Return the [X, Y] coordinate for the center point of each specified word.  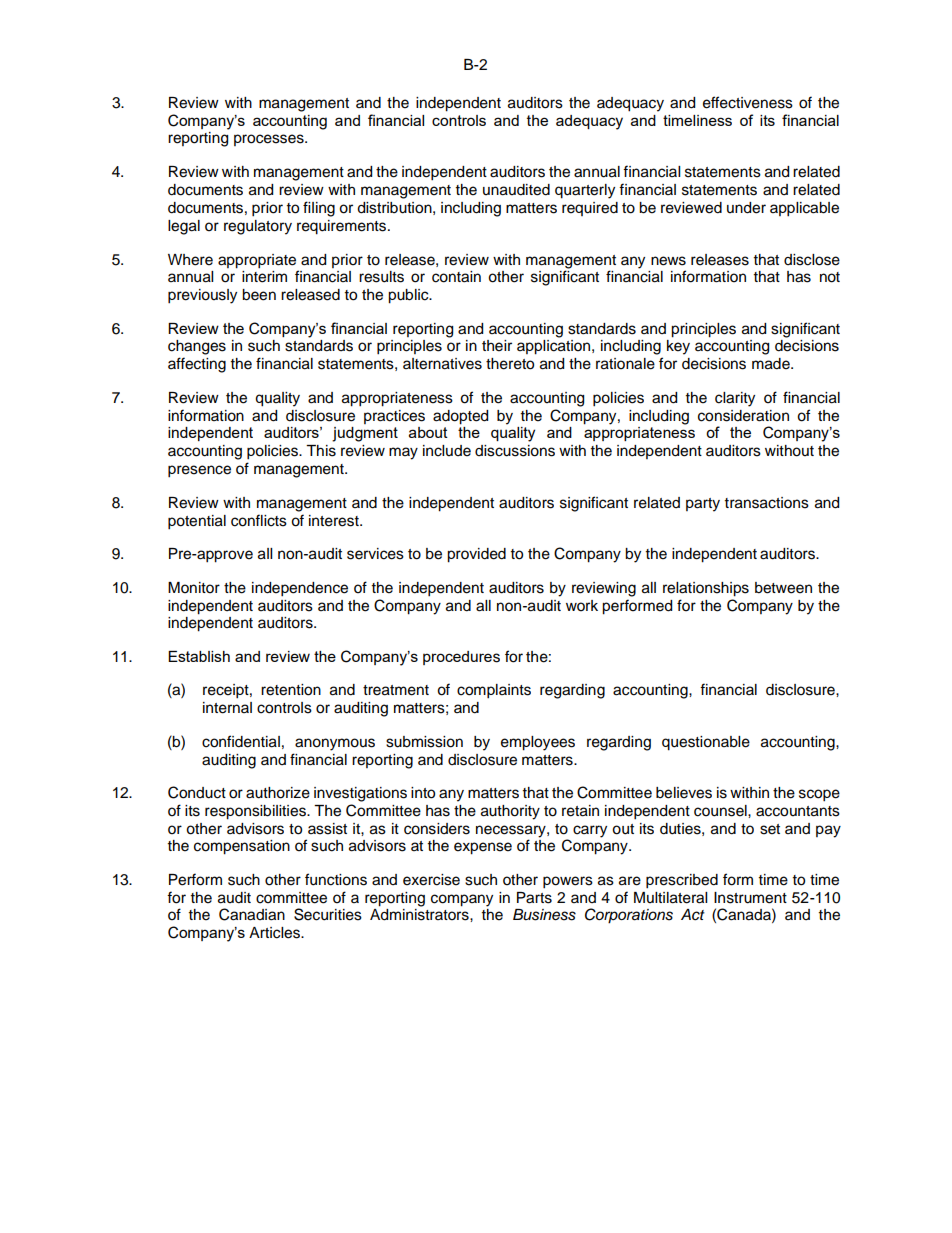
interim [264, 277]
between [783, 588]
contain [456, 277]
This [321, 451]
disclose [812, 260]
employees [538, 743]
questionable [706, 743]
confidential [241, 741]
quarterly [585, 191]
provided [476, 555]
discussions [515, 451]
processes [270, 140]
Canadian [252, 914]
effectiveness [748, 102]
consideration [743, 416]
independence [300, 589]
